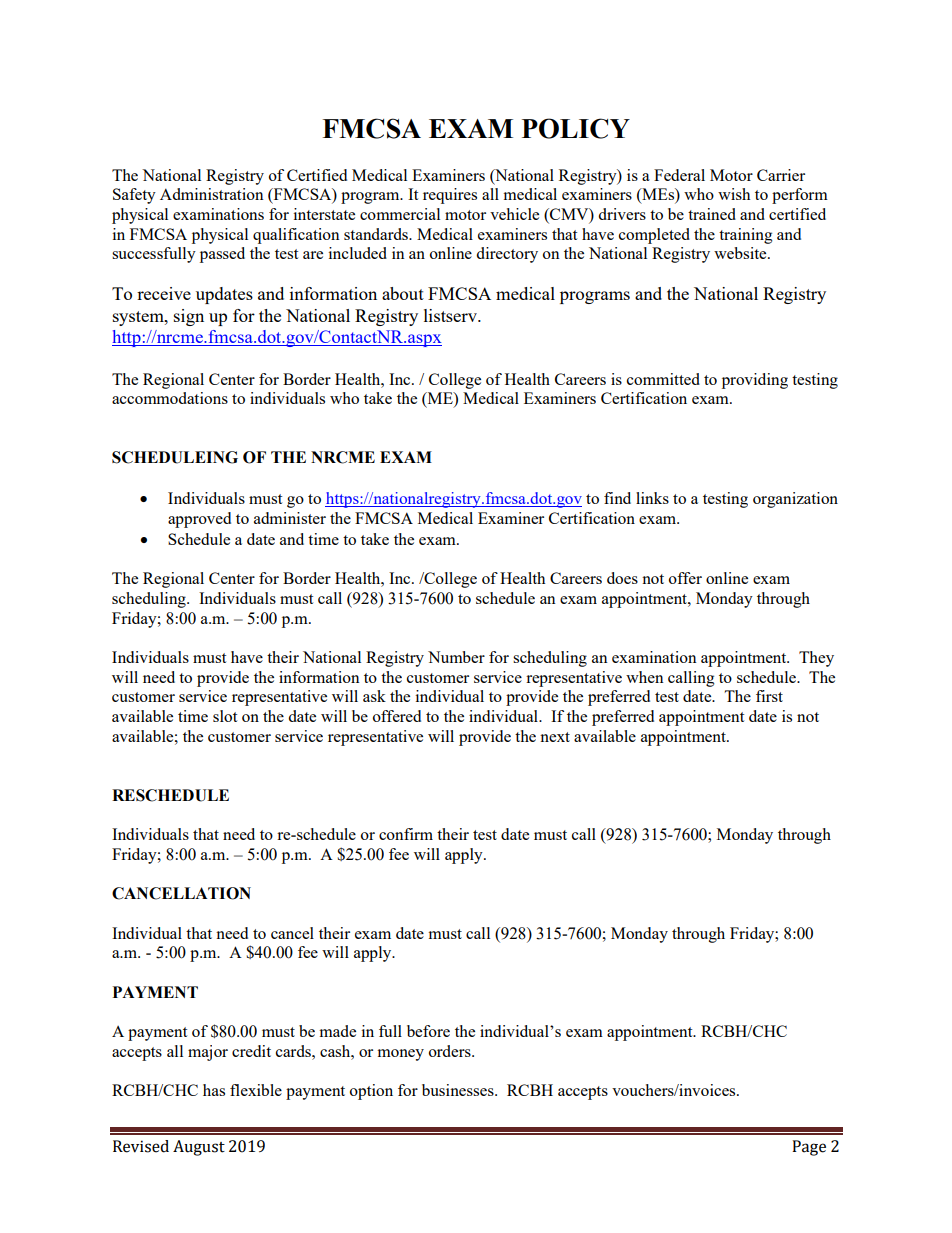 The width and height of the image is (952, 1233). I want to click on accommodations, so click(170, 398).
